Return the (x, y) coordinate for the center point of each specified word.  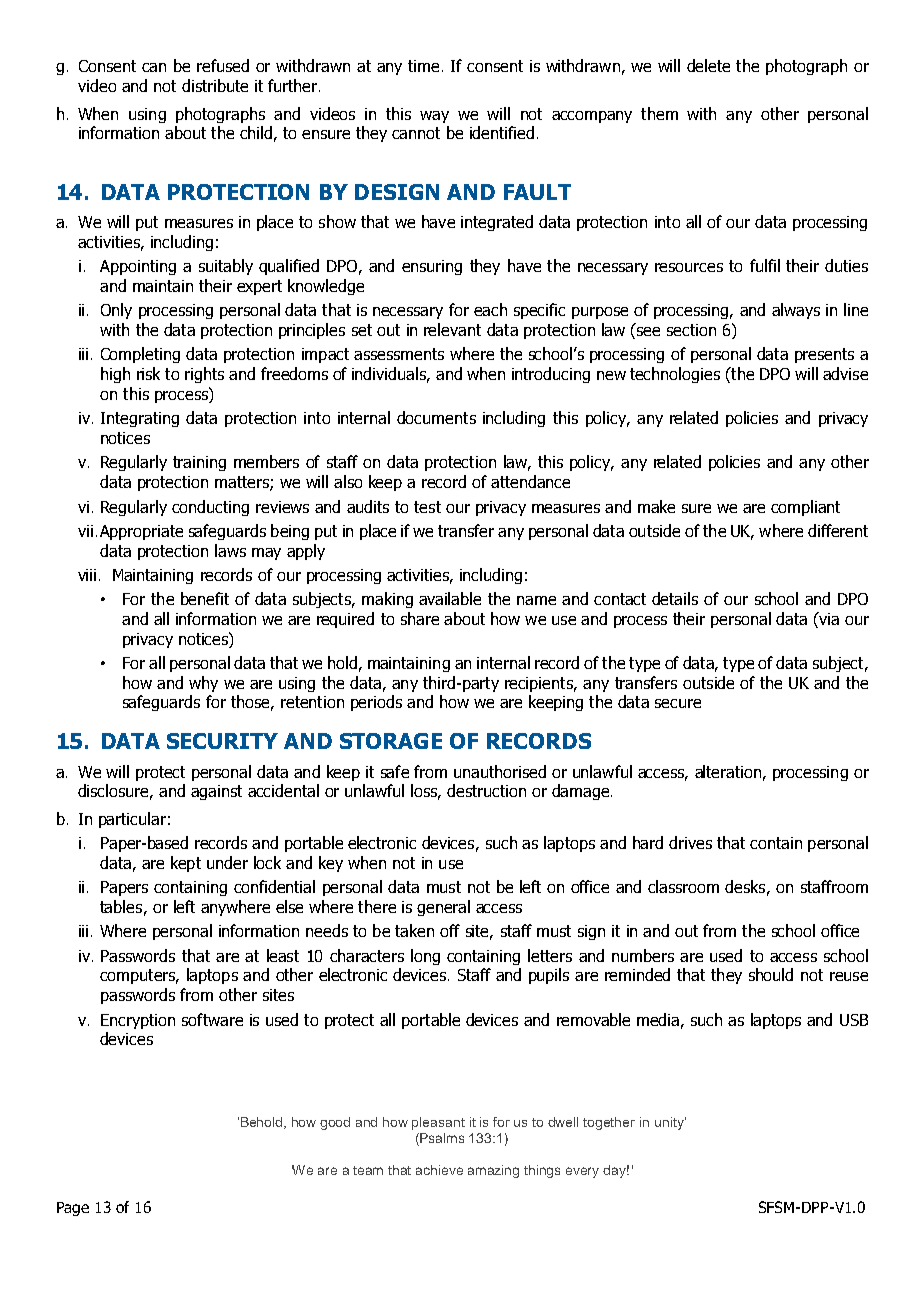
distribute (215, 85)
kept (186, 864)
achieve (439, 1170)
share (420, 618)
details (675, 598)
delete (708, 65)
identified (502, 132)
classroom (683, 886)
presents (824, 355)
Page (73, 1209)
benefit (205, 598)
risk (148, 373)
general (443, 908)
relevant (452, 329)
